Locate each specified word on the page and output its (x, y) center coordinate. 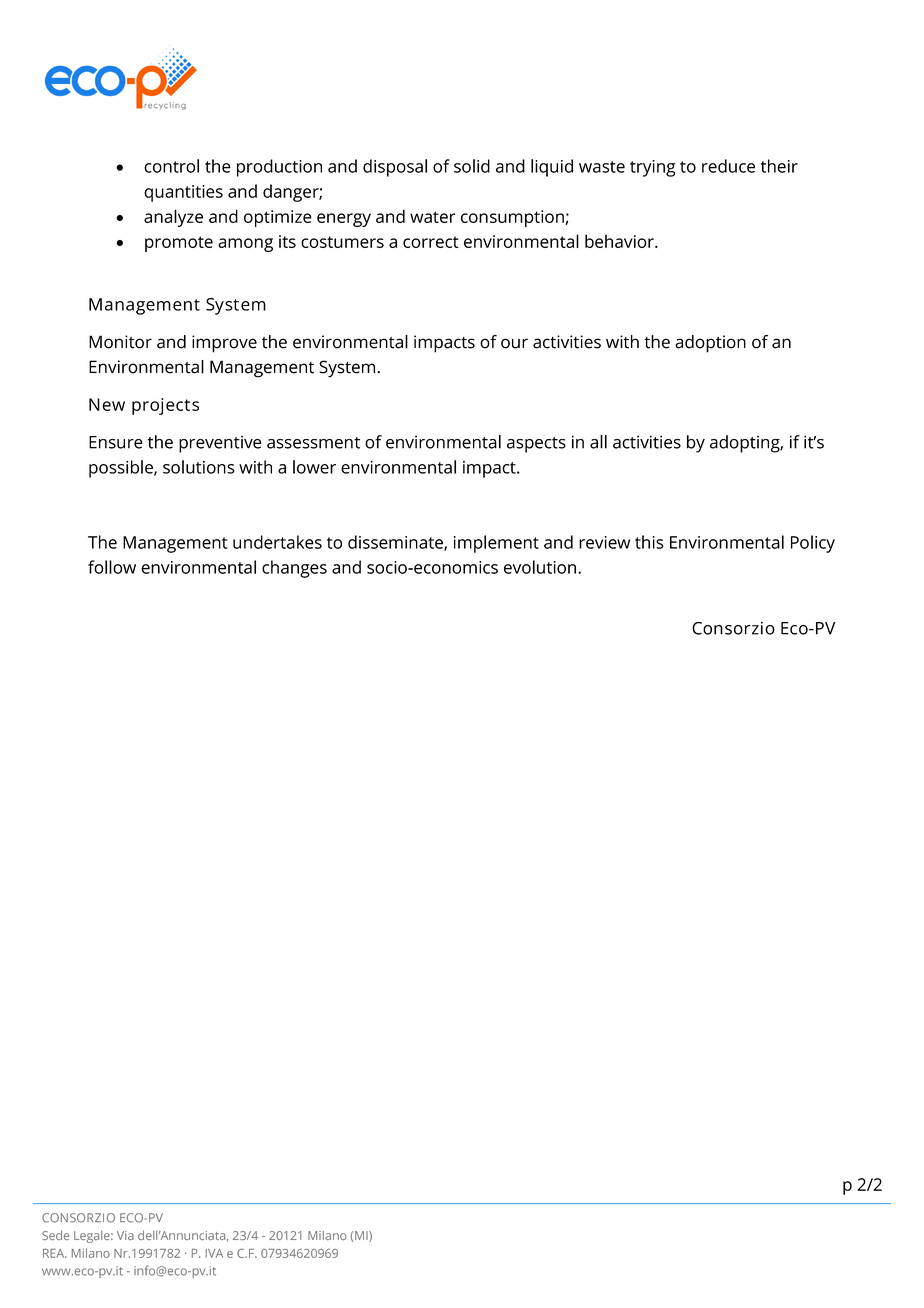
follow (112, 567)
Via (125, 1235)
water (432, 217)
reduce (728, 166)
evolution (540, 567)
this (649, 542)
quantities (183, 193)
